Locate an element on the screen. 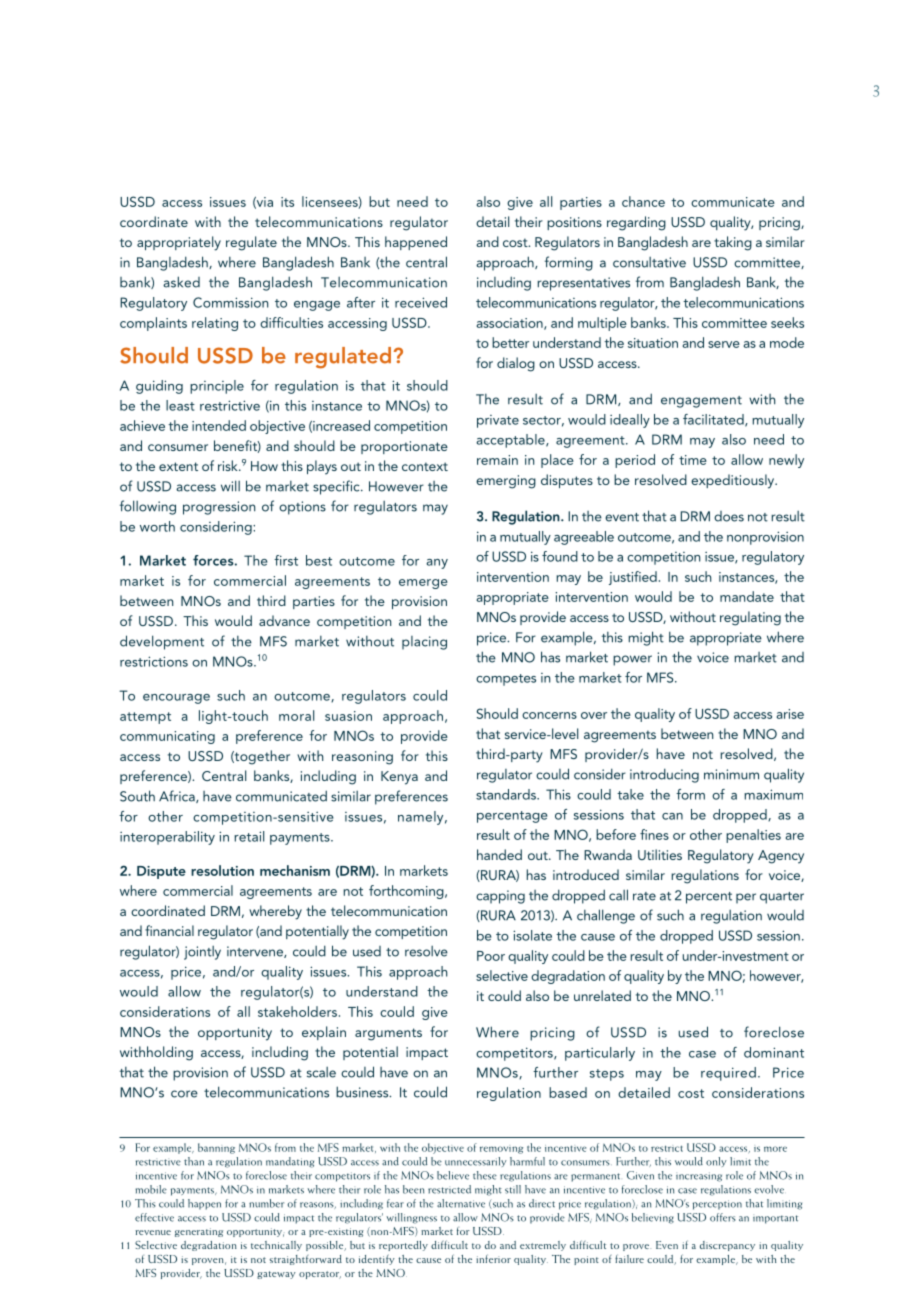 The image size is (924, 1307). Kenya is located at coordinates (399, 778).
